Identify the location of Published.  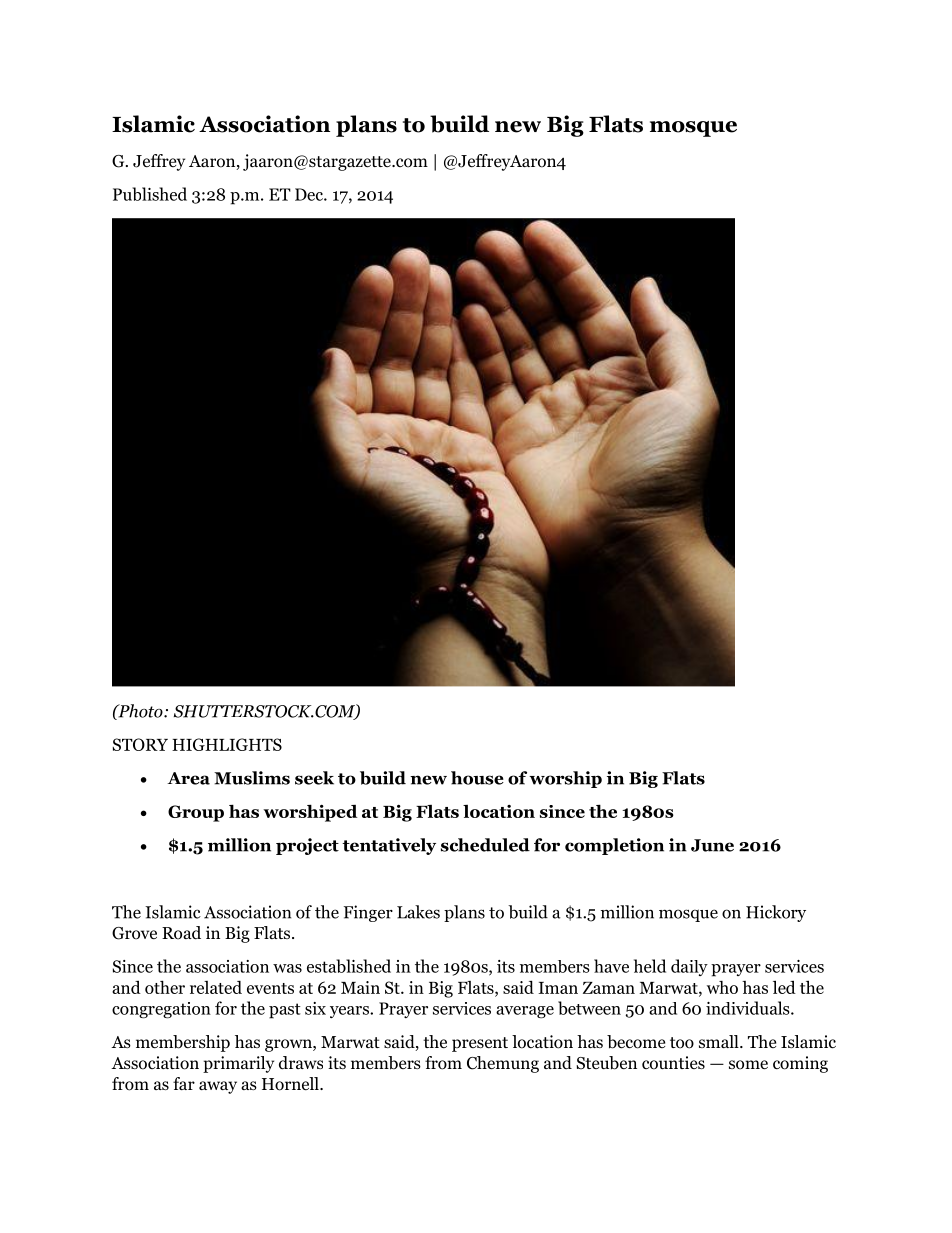
(150, 194).
